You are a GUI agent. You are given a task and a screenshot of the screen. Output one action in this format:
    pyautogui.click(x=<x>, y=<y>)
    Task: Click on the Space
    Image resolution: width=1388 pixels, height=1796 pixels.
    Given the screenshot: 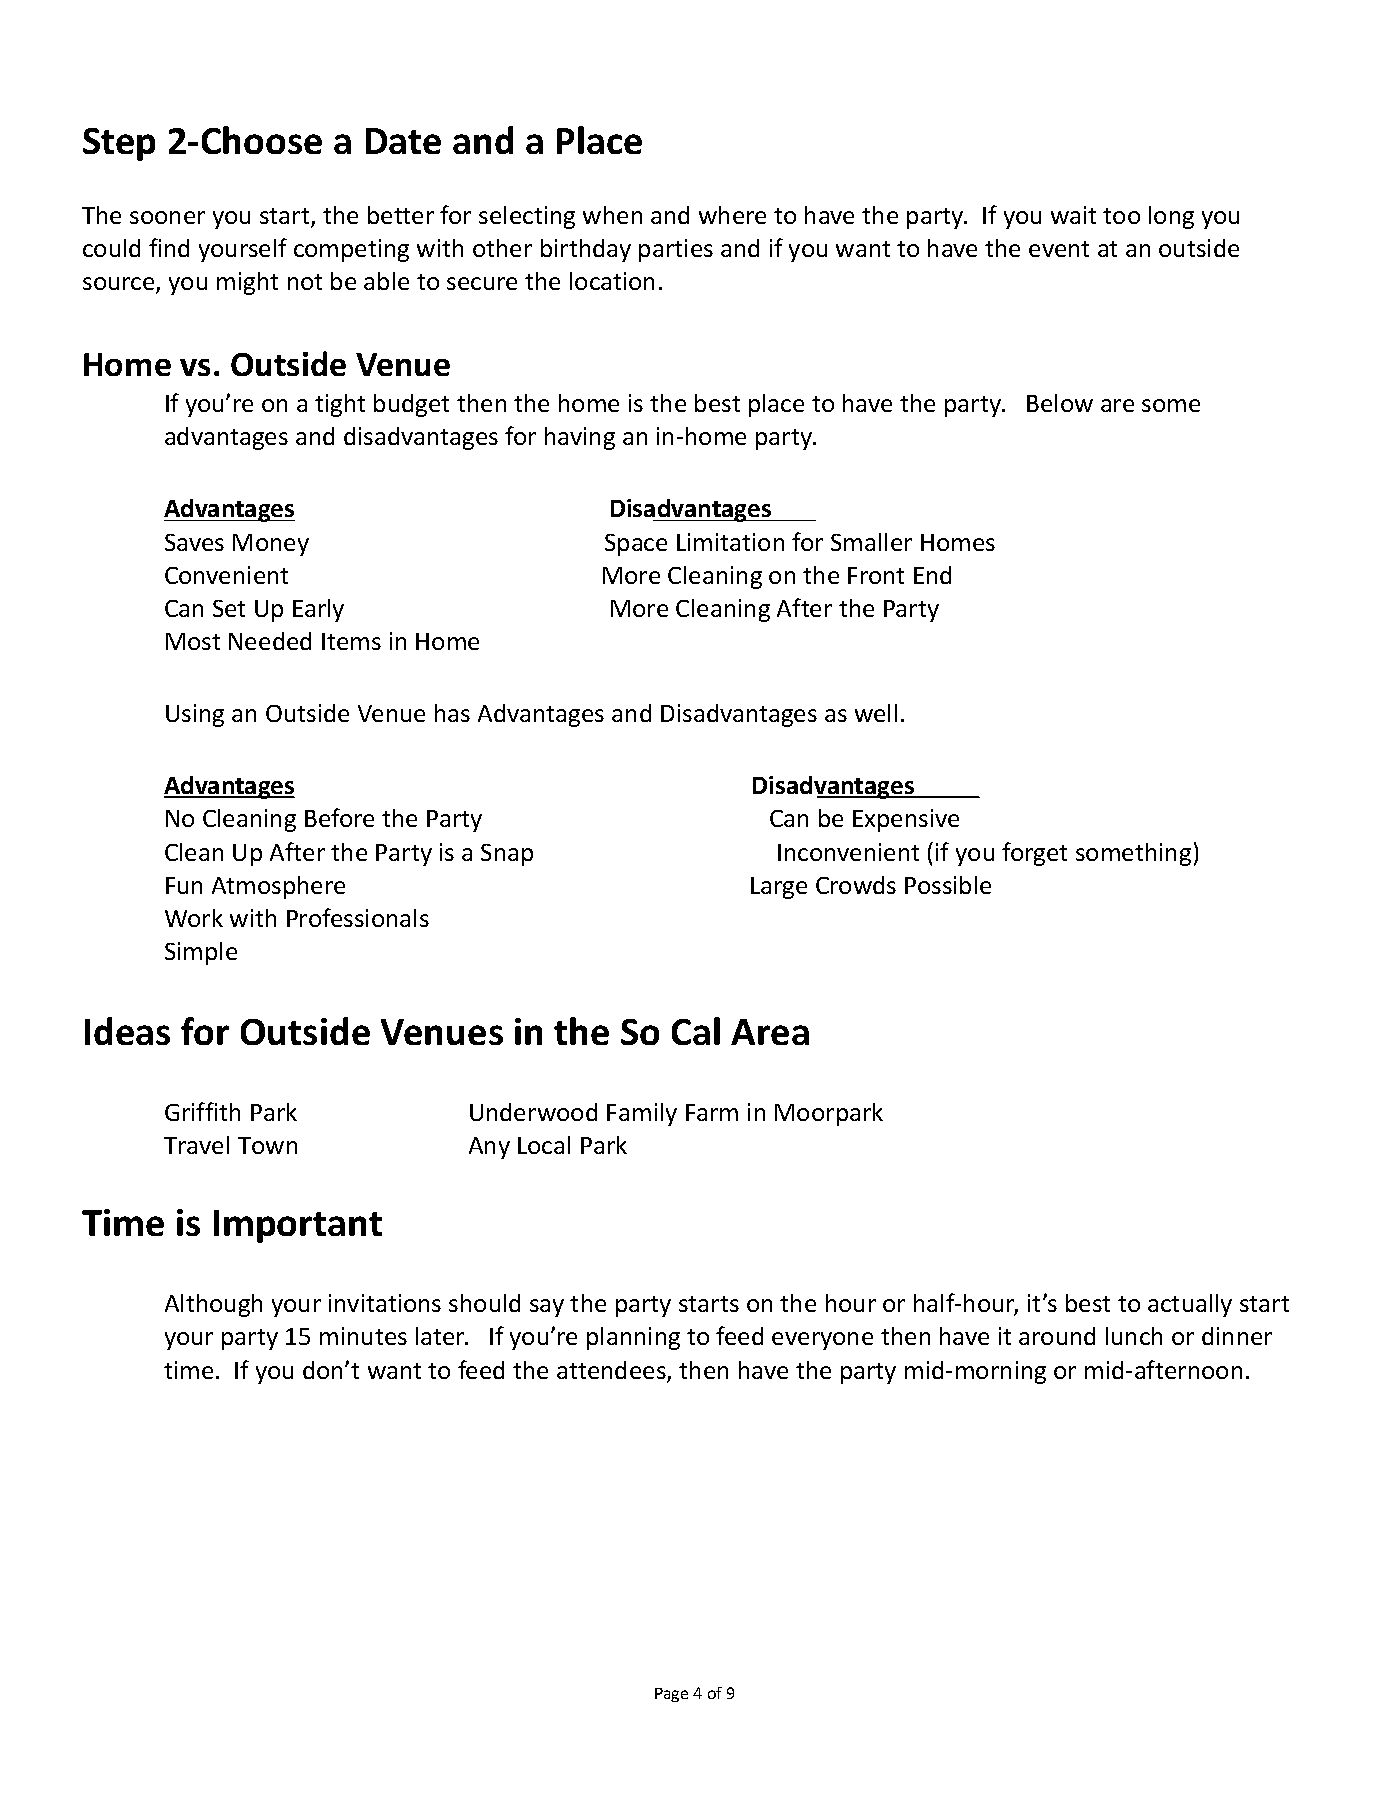 What is the action you would take?
    pyautogui.click(x=636, y=545)
